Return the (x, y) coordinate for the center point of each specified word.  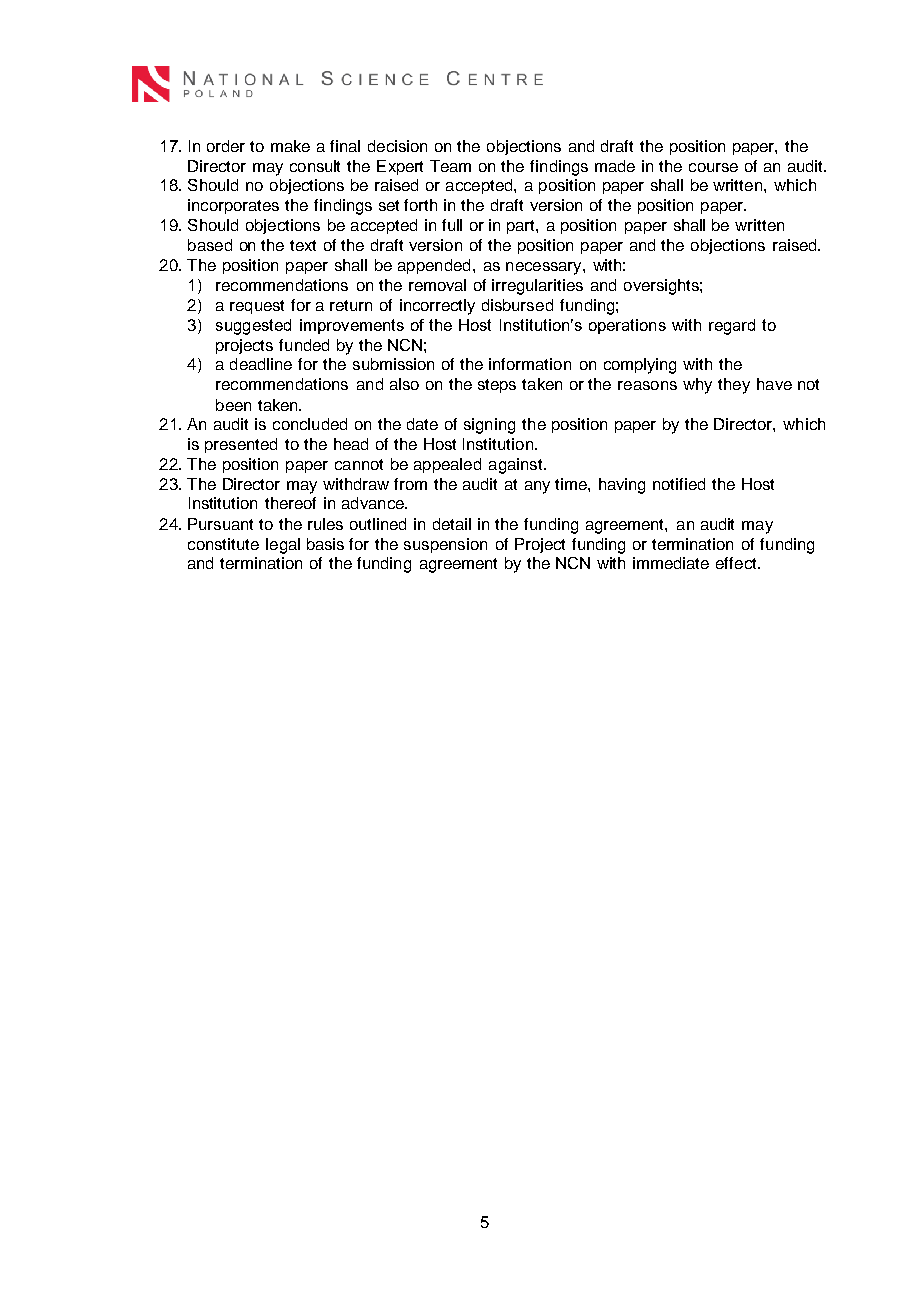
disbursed (517, 305)
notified (679, 484)
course (713, 167)
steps (497, 386)
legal (283, 546)
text (303, 245)
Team (450, 166)
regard (732, 327)
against (517, 466)
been (233, 405)
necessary (545, 268)
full (452, 225)
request (257, 307)
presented (241, 445)
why (697, 386)
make (290, 146)
